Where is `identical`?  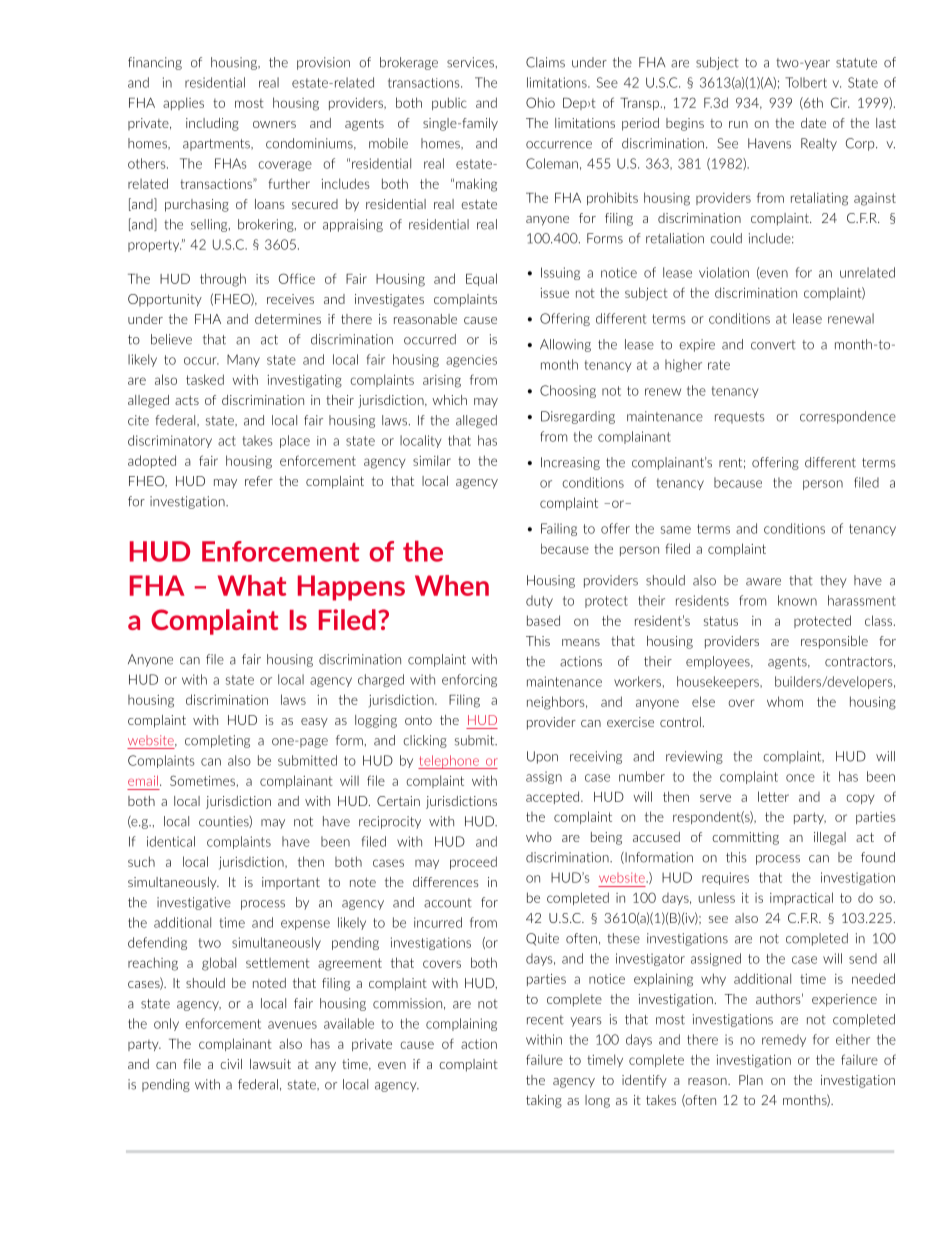
identical is located at coordinates (171, 841).
